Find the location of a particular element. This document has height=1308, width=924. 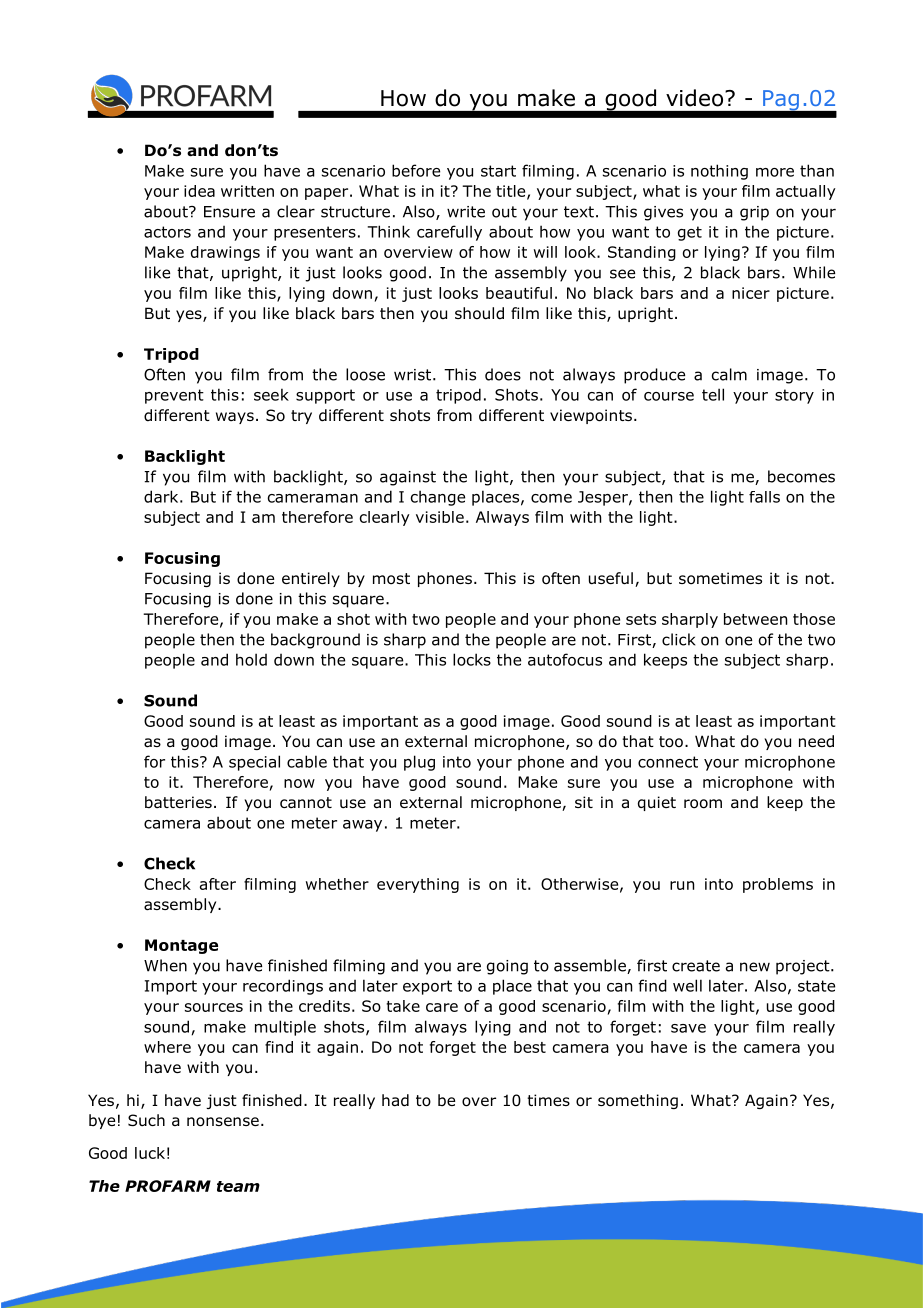

something is located at coordinates (638, 1101).
